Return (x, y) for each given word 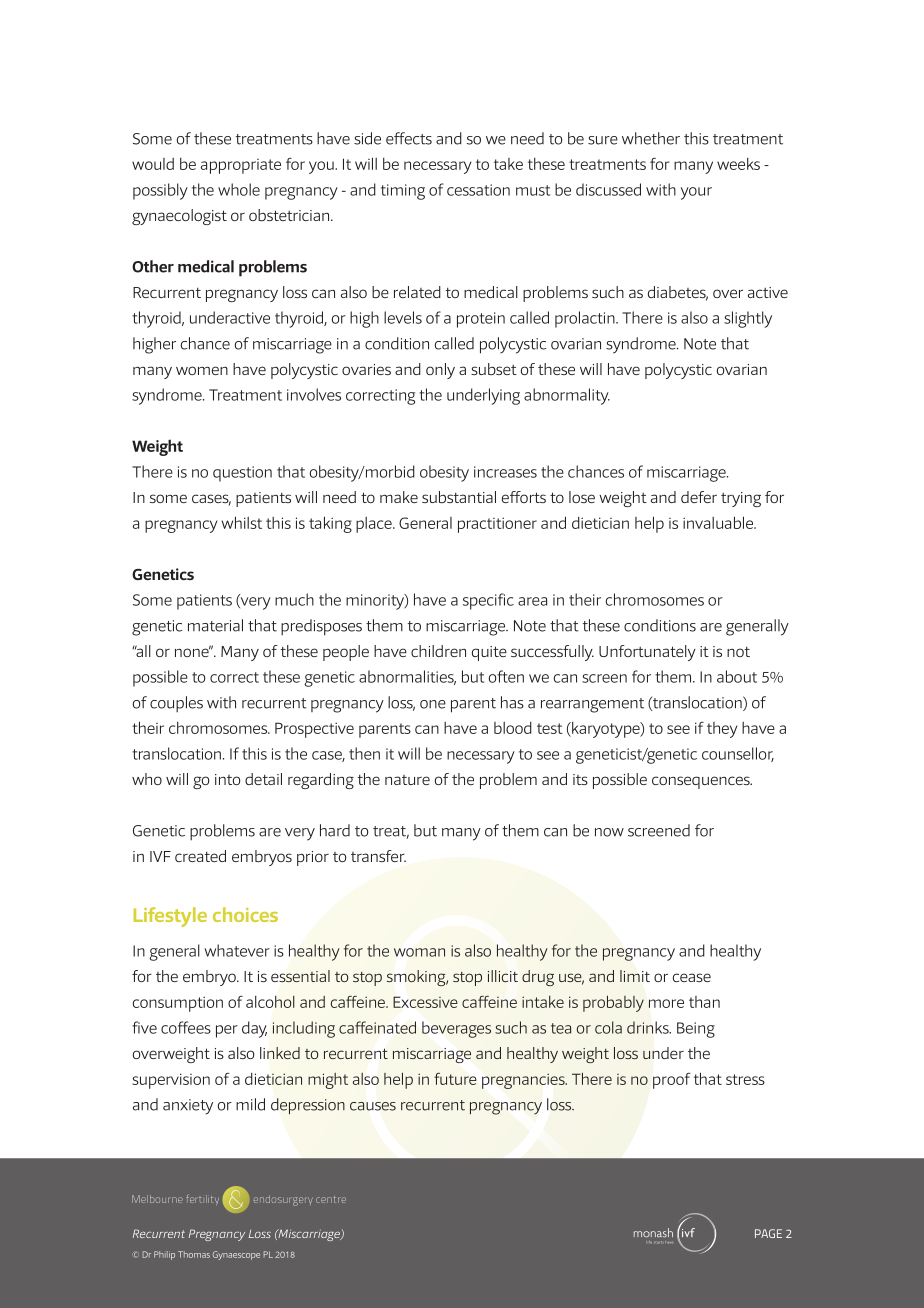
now (609, 832)
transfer (378, 856)
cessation (478, 190)
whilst (242, 522)
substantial (459, 497)
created (200, 856)
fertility (202, 1200)
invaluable (719, 522)
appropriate (241, 166)
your (696, 193)
